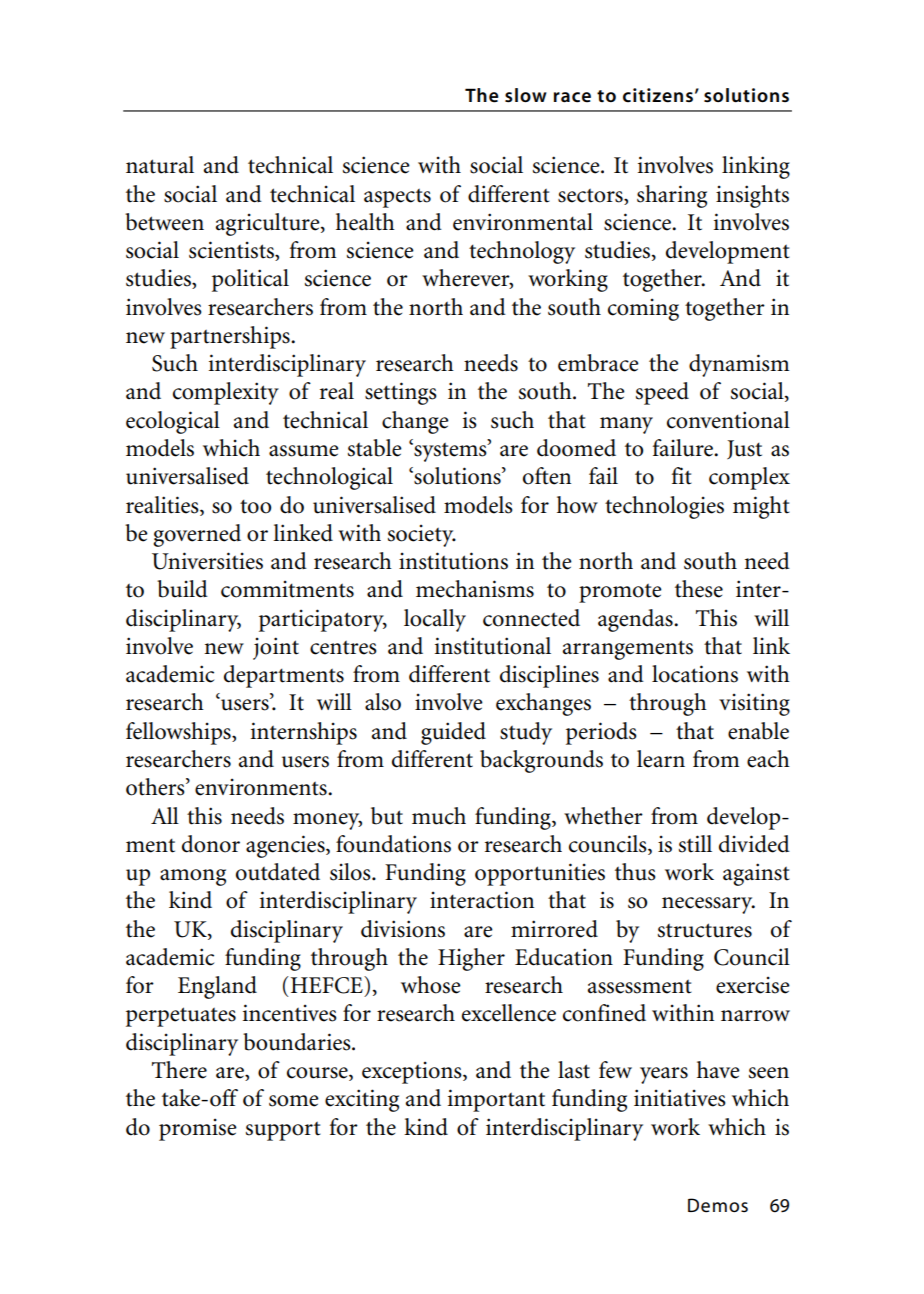  Describe the element at coordinates (695, 674) in the page. I see `locations` at that location.
